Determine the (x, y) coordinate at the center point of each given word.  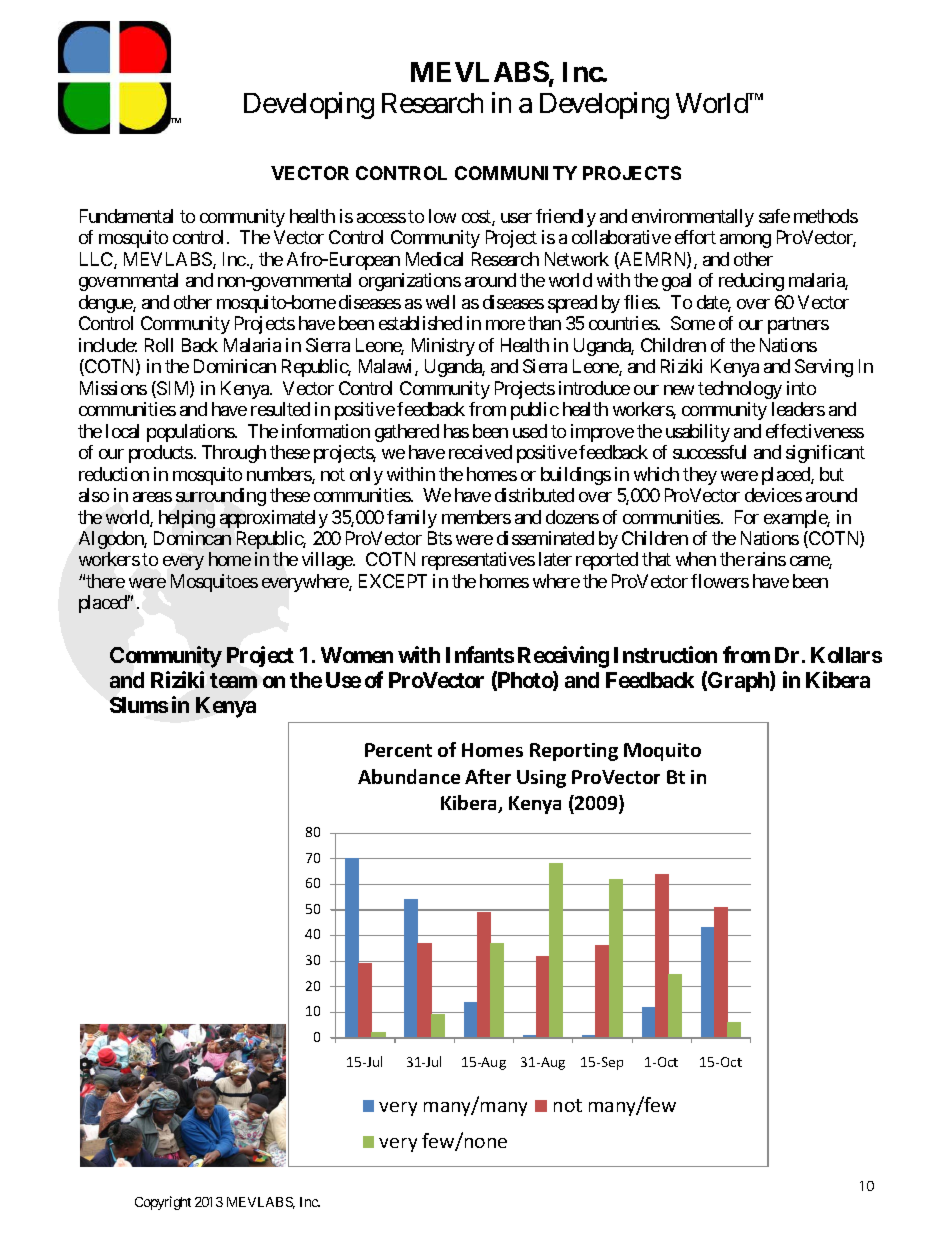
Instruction (665, 654)
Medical (434, 259)
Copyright (163, 1203)
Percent (398, 750)
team (233, 680)
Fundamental (126, 216)
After (488, 776)
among (745, 241)
